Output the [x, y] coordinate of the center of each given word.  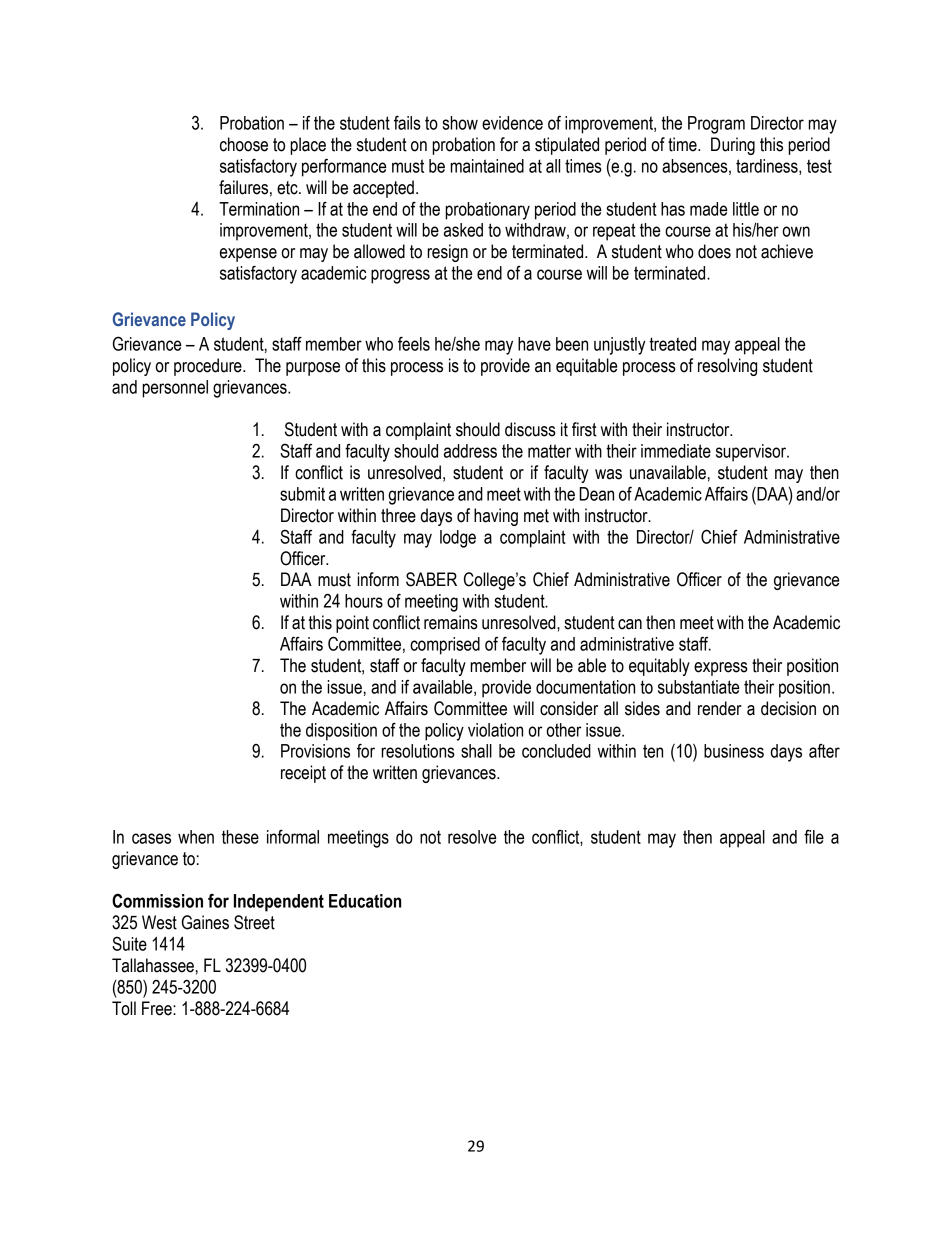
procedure [209, 367]
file [814, 837]
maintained [487, 166]
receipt [303, 774]
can [630, 624]
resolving [727, 367]
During [733, 146]
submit [302, 494]
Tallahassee [153, 965]
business [734, 751]
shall [476, 751]
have [534, 344]
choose [244, 144]
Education [365, 901]
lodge [458, 539]
